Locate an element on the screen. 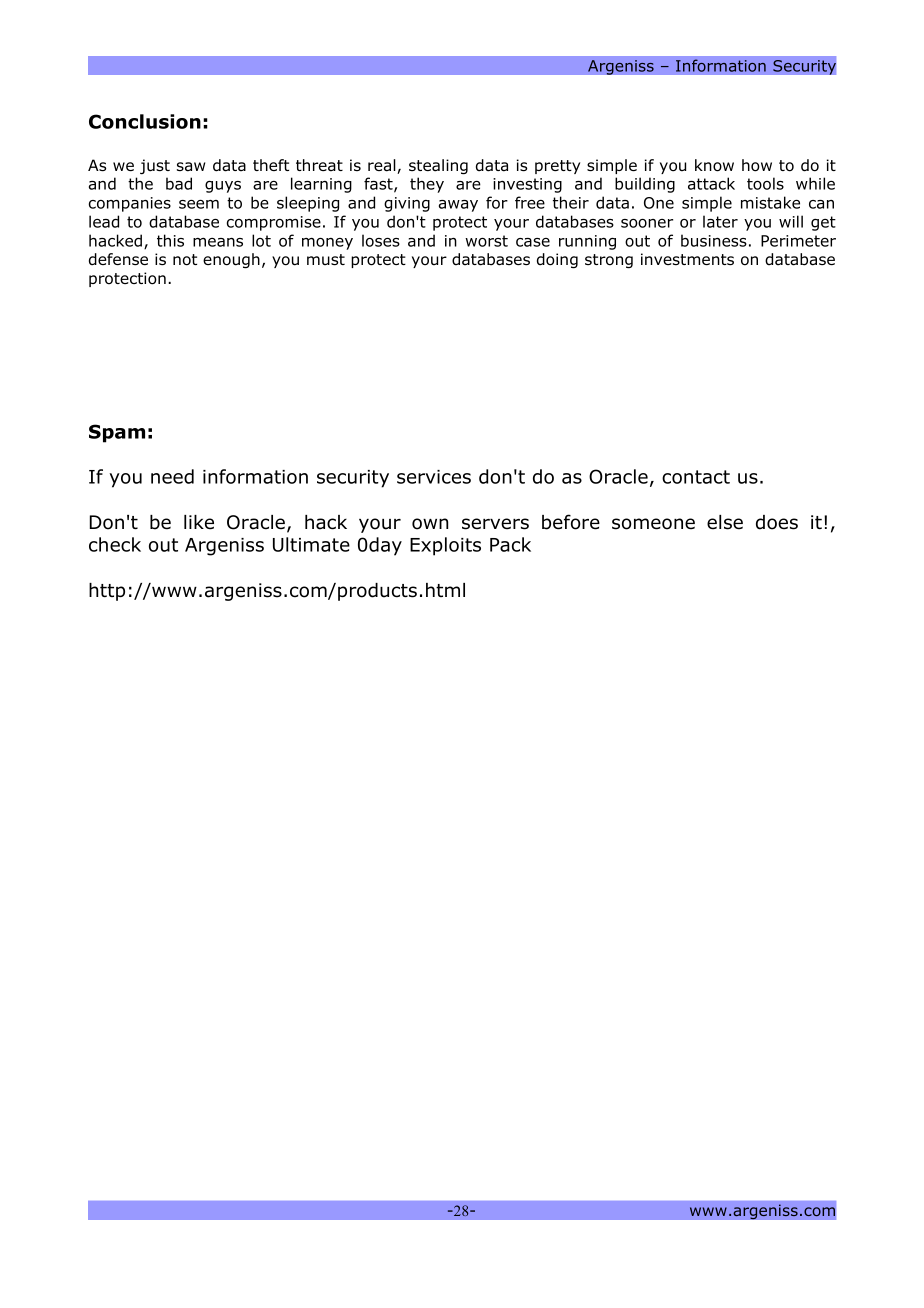 This screenshot has height=1308, width=924. services is located at coordinates (434, 477).
